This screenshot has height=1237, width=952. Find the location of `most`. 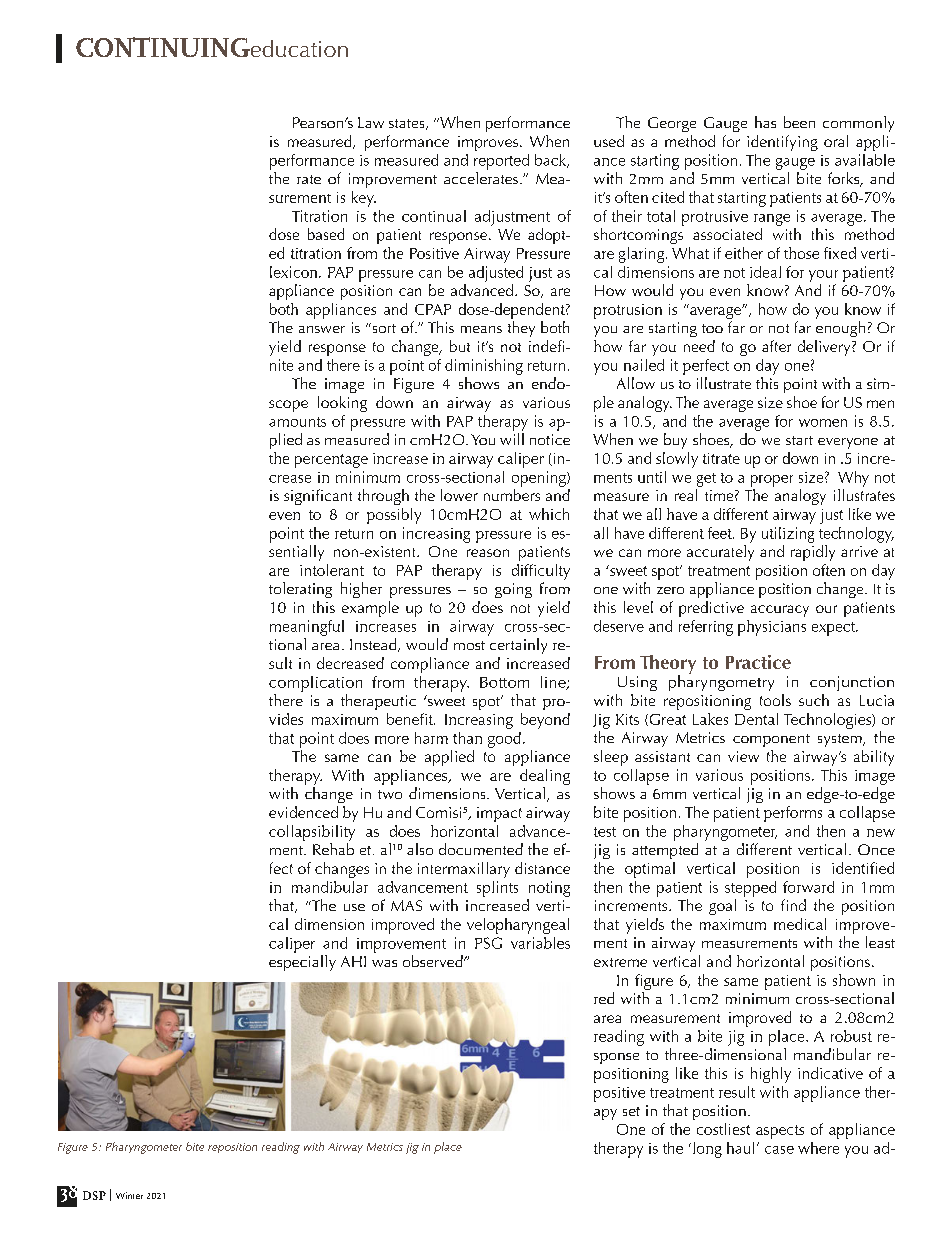

most is located at coordinates (469, 645).
